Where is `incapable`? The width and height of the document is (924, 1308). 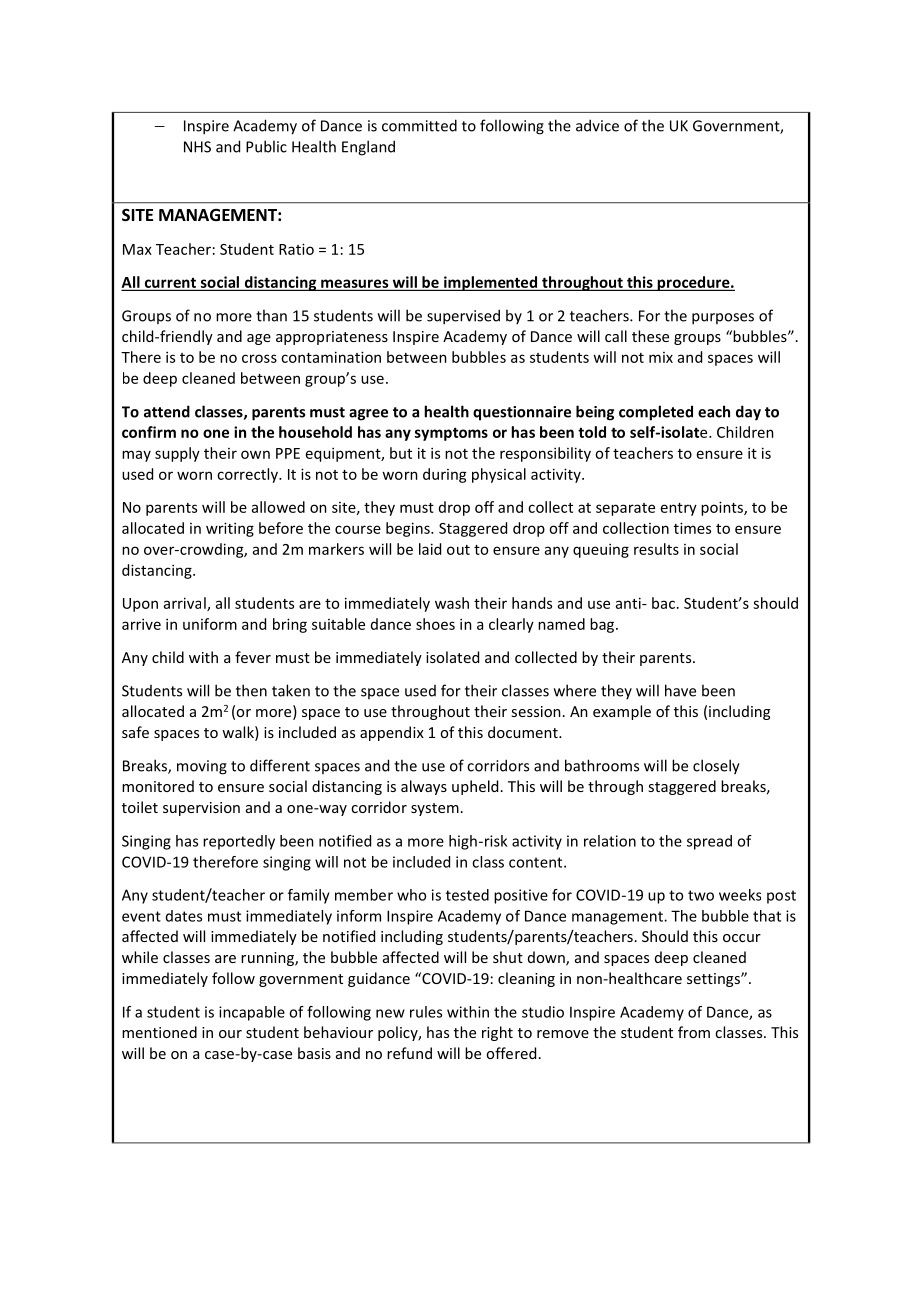
incapable is located at coordinates (252, 1013).
